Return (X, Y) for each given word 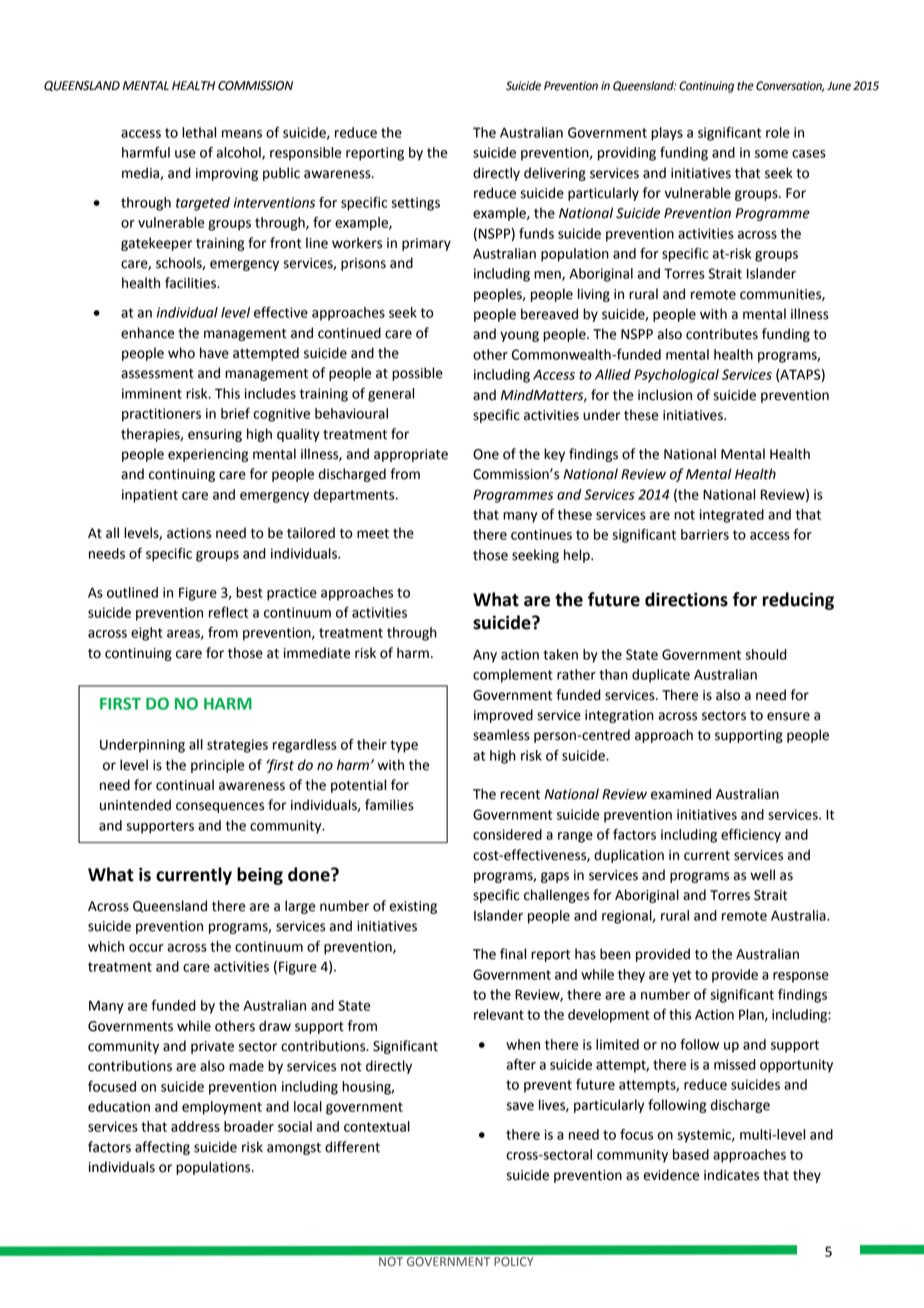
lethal (199, 132)
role (778, 132)
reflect (228, 612)
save (520, 1106)
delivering (555, 174)
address (195, 1126)
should (766, 654)
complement (513, 676)
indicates (731, 1175)
